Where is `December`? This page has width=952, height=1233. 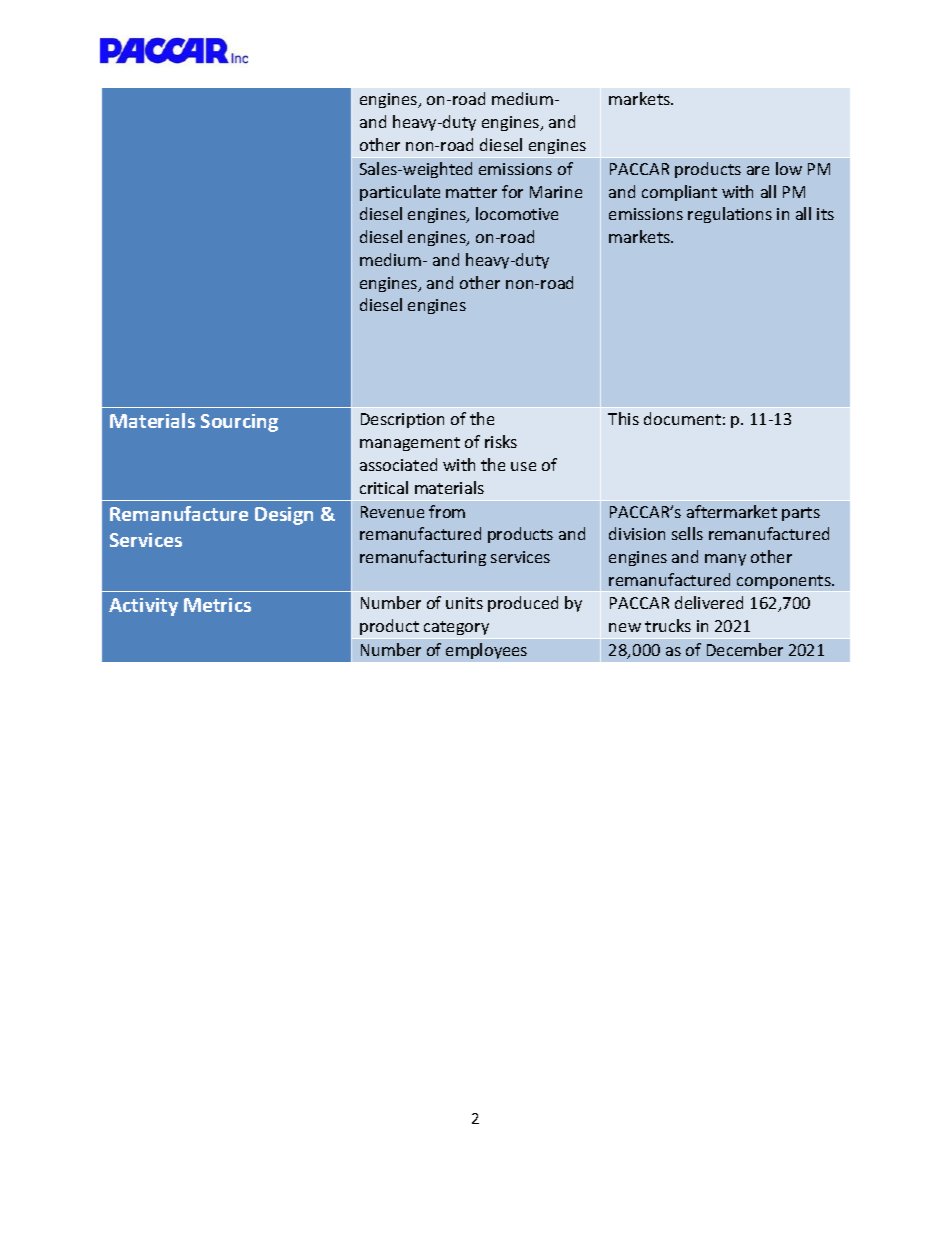
December is located at coordinates (745, 649).
